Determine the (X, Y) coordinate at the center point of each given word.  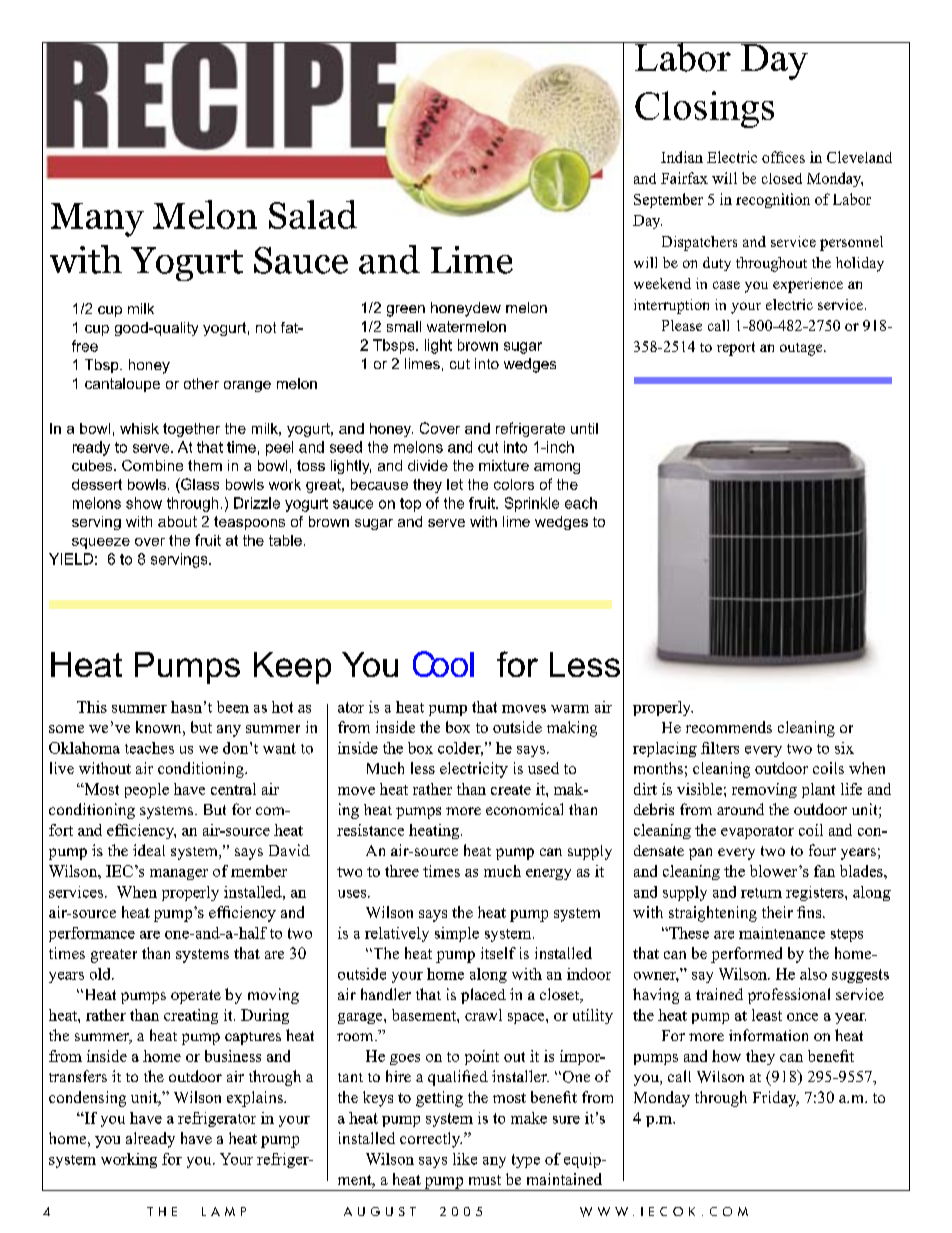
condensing (87, 1099)
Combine (152, 465)
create (511, 790)
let (455, 484)
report (736, 349)
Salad (313, 214)
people (147, 790)
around (740, 809)
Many (97, 220)
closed (782, 178)
